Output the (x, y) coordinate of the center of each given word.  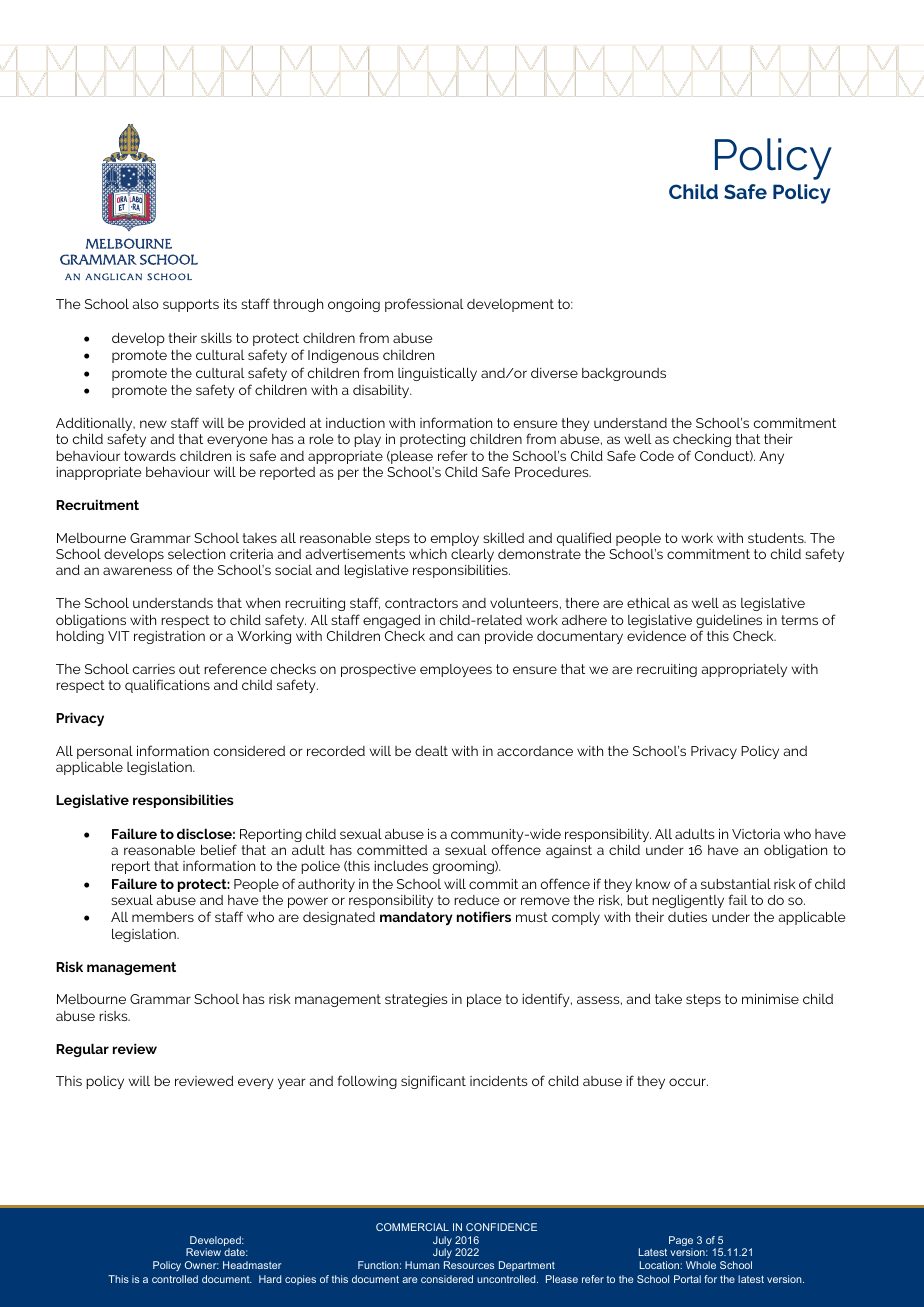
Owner (202, 1265)
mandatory (416, 918)
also (146, 304)
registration (169, 637)
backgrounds (624, 374)
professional (424, 305)
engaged (391, 621)
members (163, 917)
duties (687, 917)
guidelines (729, 622)
